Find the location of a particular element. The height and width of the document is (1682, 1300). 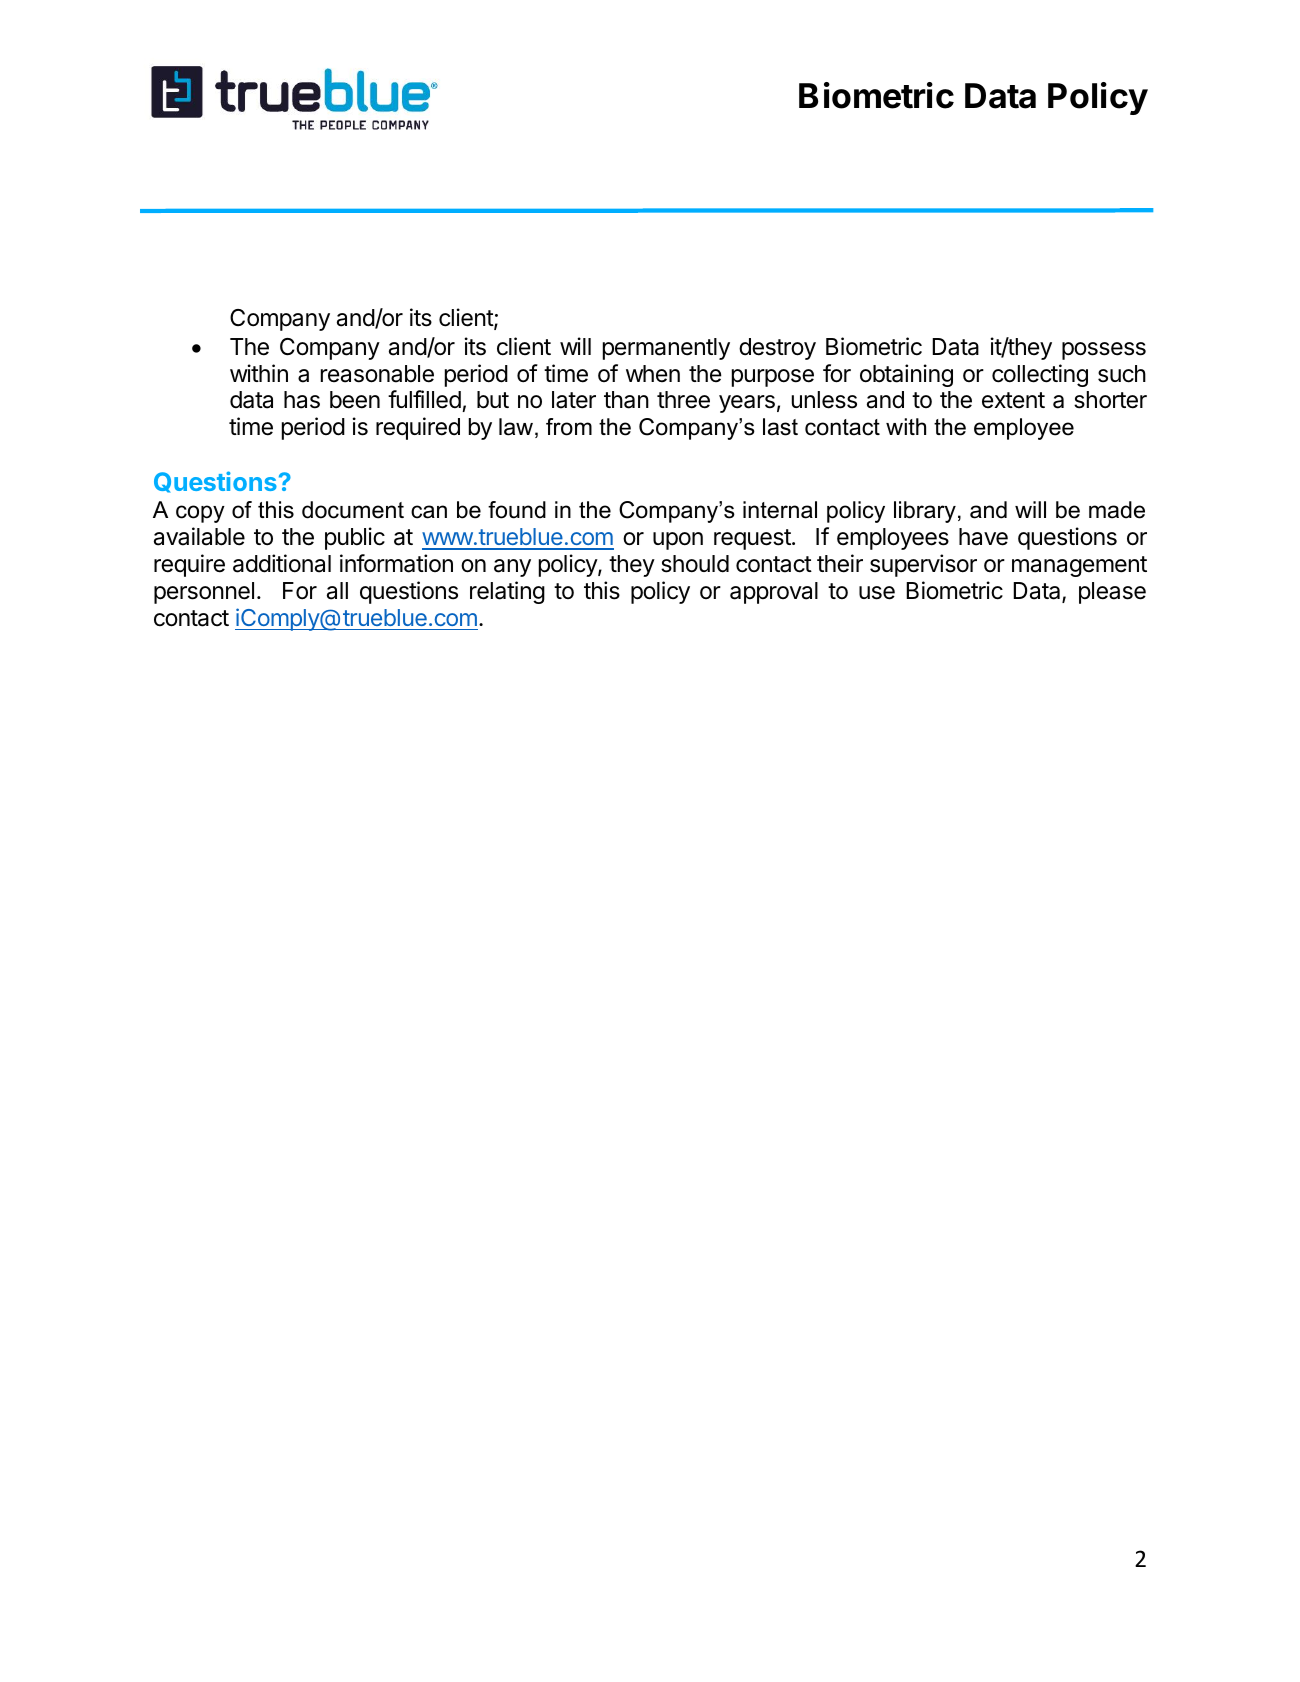

approval is located at coordinates (774, 593).
